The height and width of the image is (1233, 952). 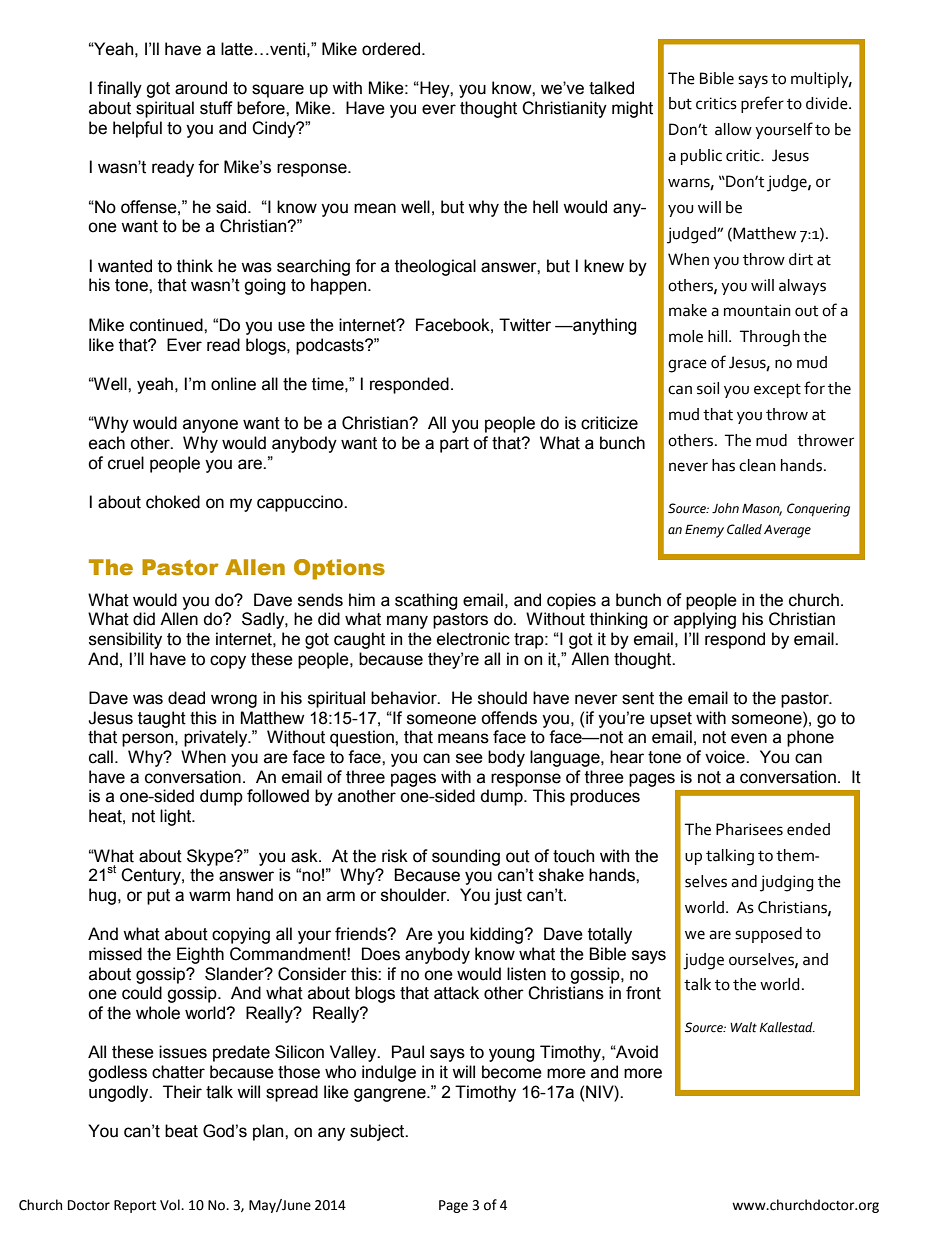 I want to click on applying, so click(x=705, y=620).
